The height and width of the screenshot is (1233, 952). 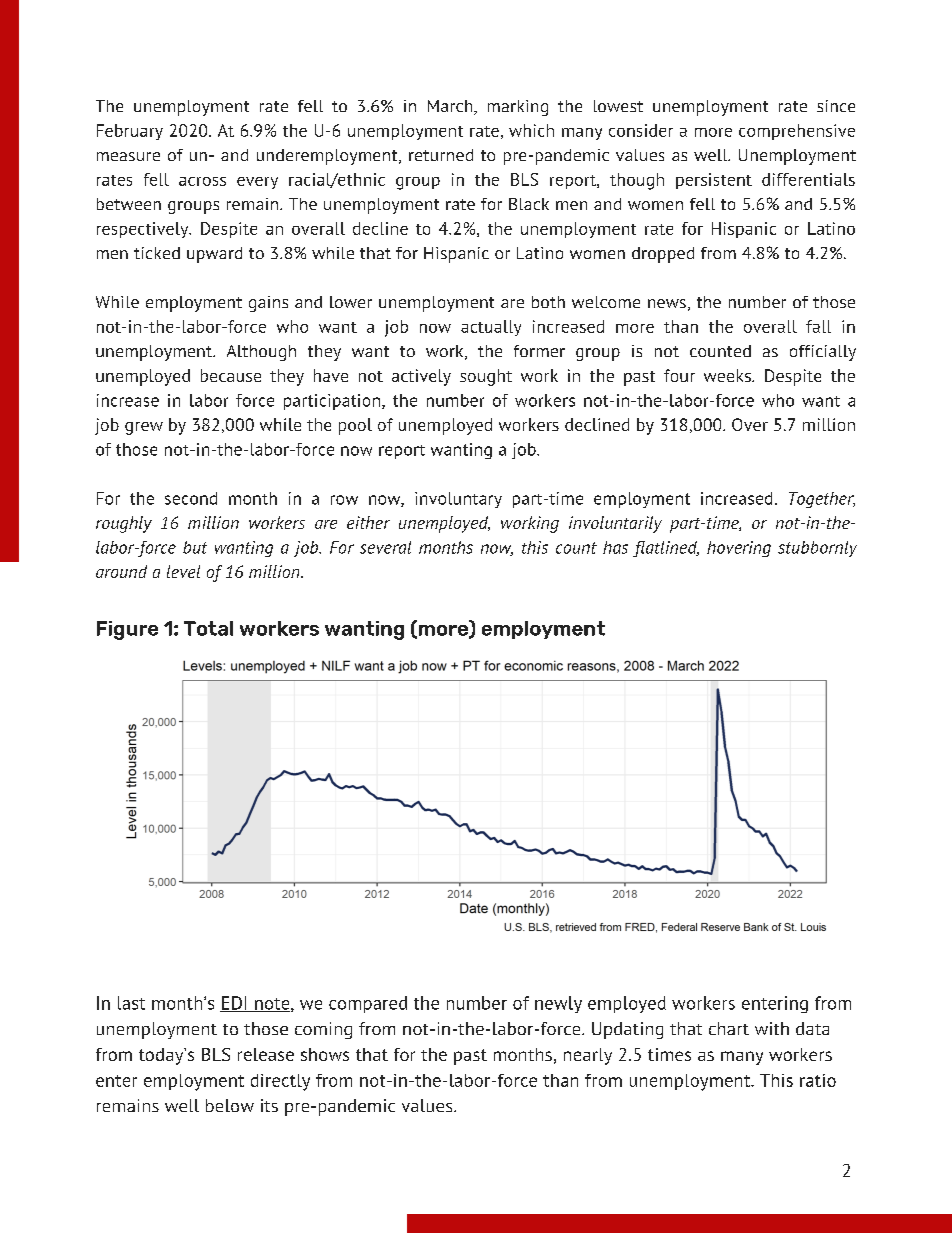 What do you see at coordinates (817, 549) in the screenshot?
I see `stubbornly` at bounding box center [817, 549].
